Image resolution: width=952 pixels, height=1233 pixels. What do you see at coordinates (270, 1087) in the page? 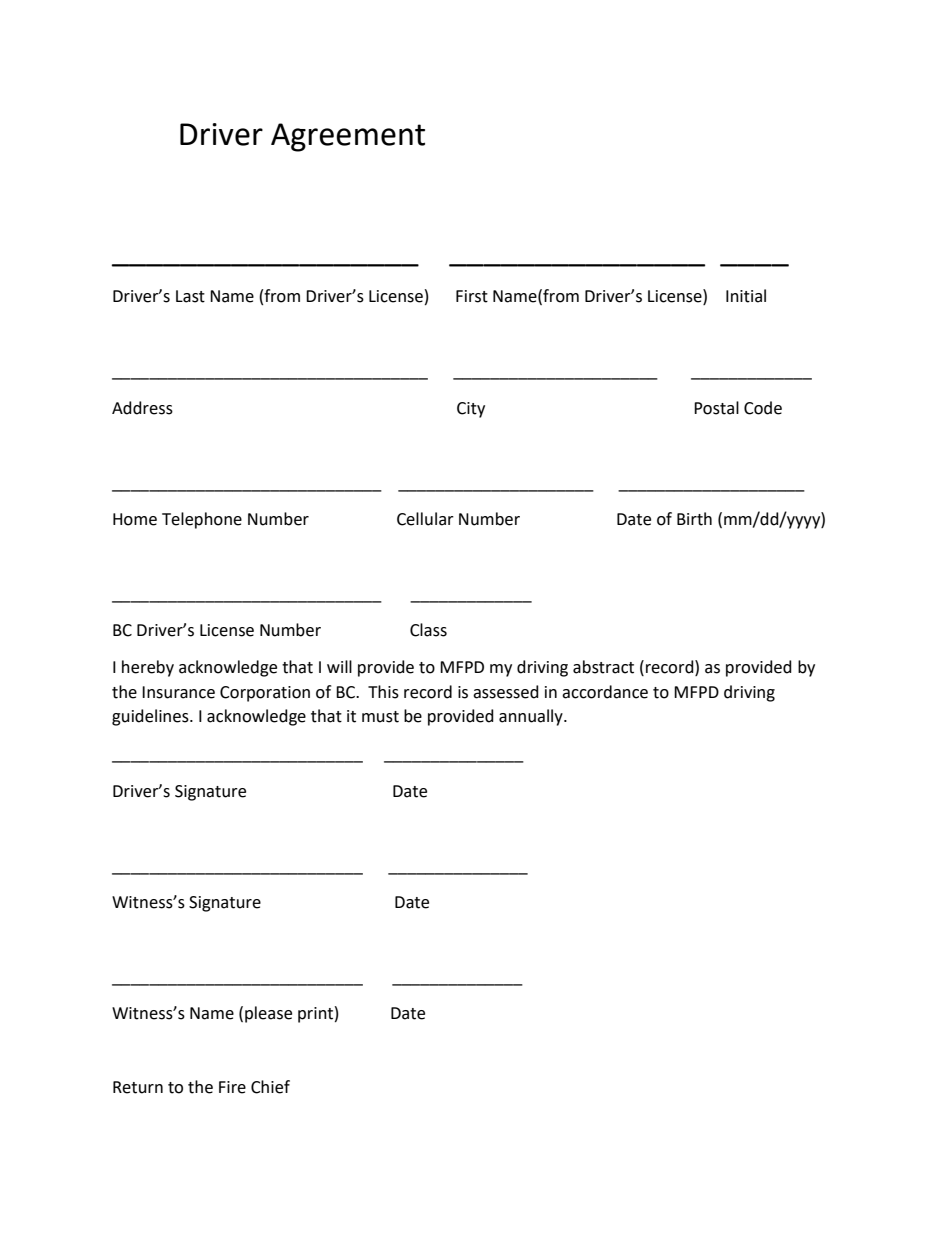
I see `Chief` at bounding box center [270, 1087].
